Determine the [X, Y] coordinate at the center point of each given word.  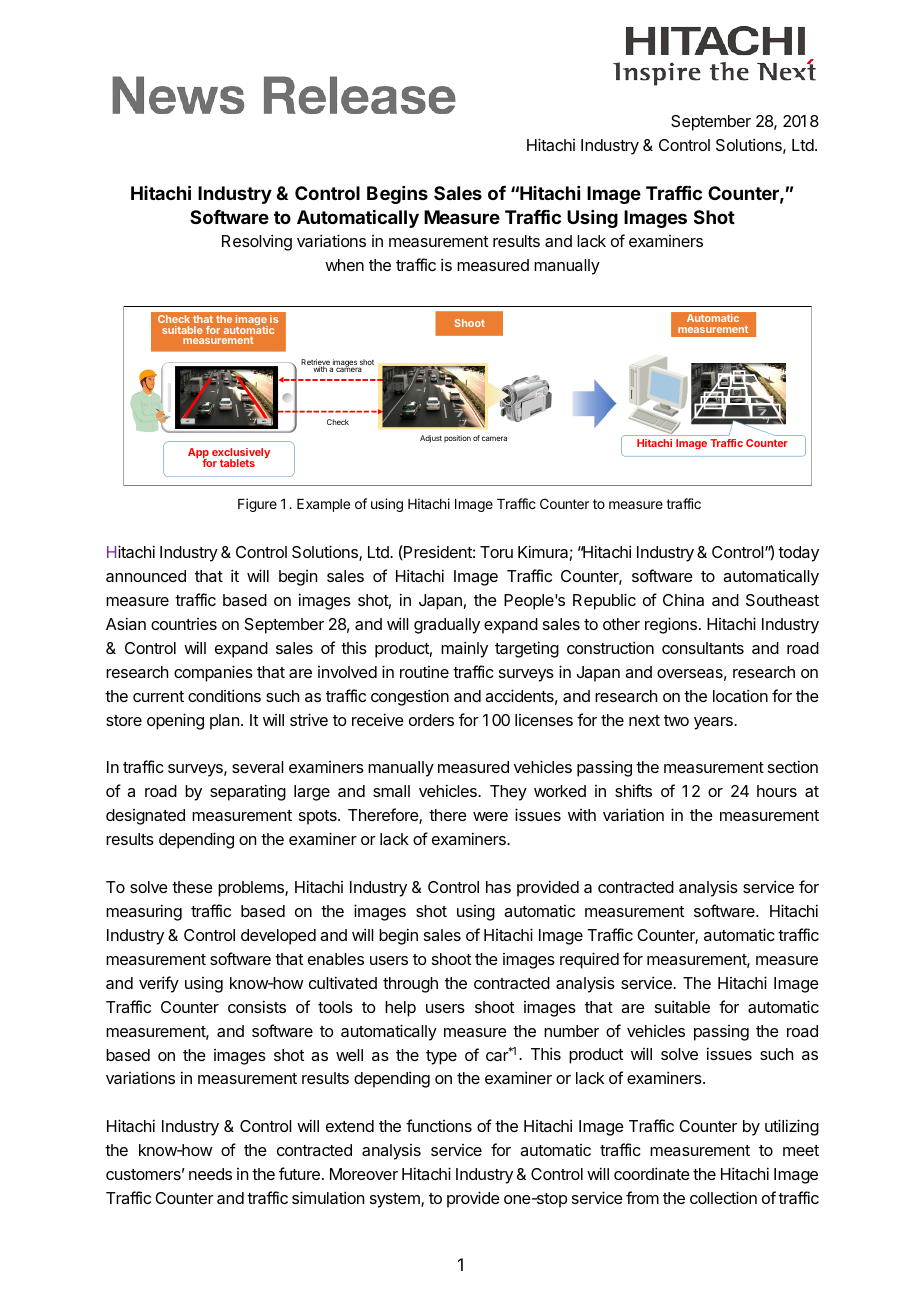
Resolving [257, 242]
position [457, 439]
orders [431, 720]
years [714, 723]
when [344, 265]
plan [224, 722]
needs [210, 1174]
